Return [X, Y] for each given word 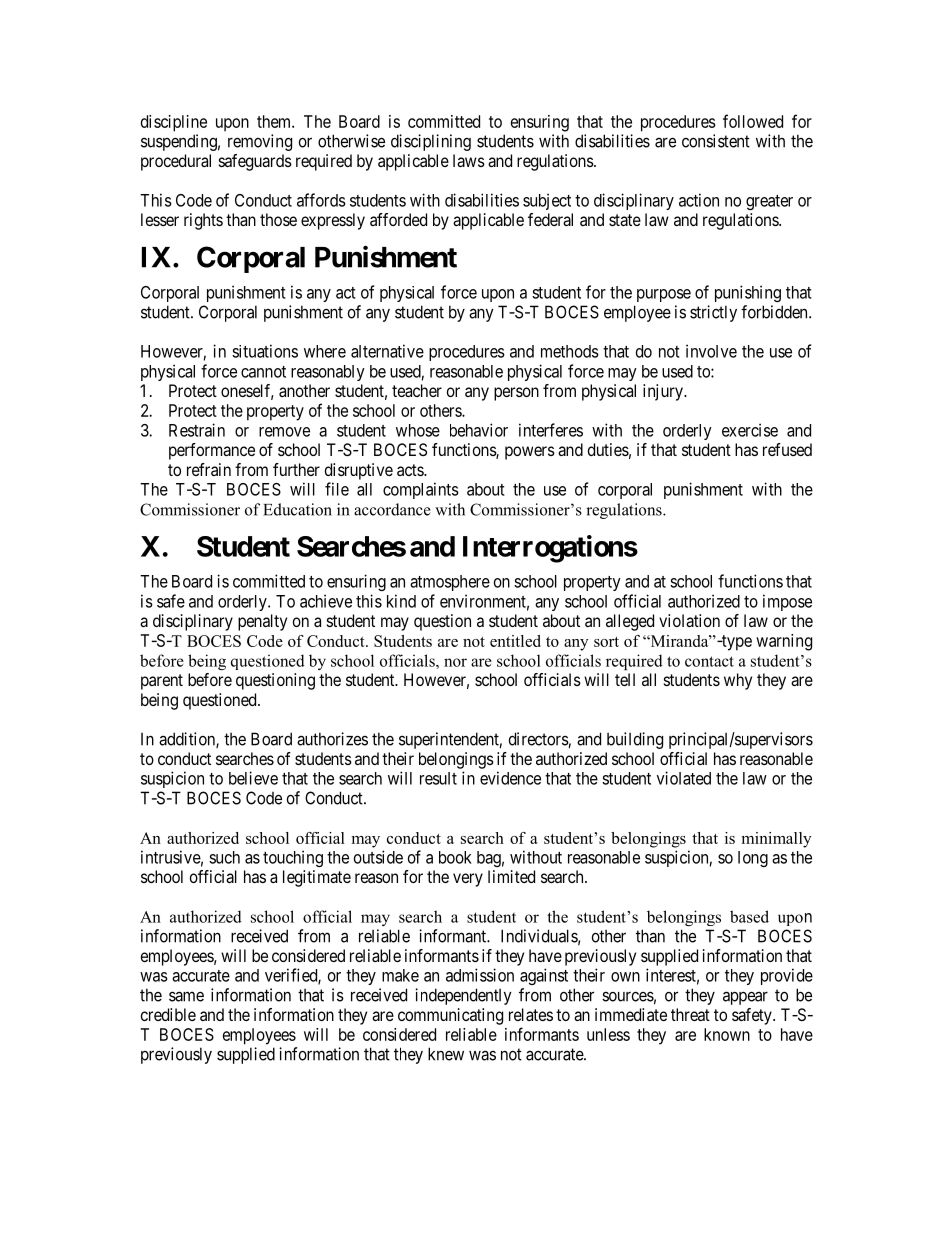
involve [711, 351]
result [438, 778]
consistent [716, 141]
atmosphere [450, 583]
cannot [263, 372]
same [186, 996]
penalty [262, 622]
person [516, 394]
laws [469, 160]
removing [260, 142]
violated [684, 778]
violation [689, 620]
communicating [450, 1016]
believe [253, 778]
